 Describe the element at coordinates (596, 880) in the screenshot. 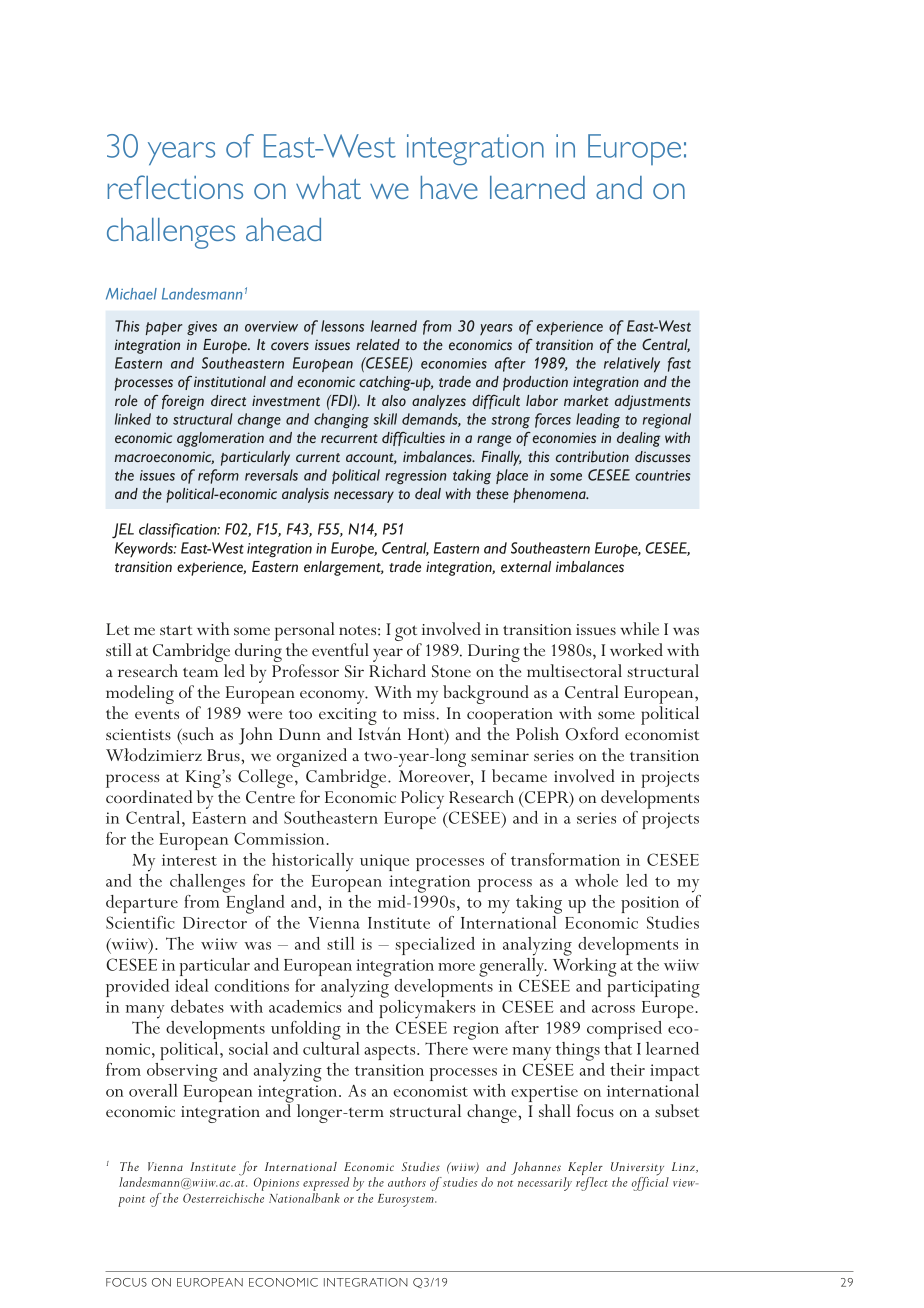

I see `whole` at that location.
